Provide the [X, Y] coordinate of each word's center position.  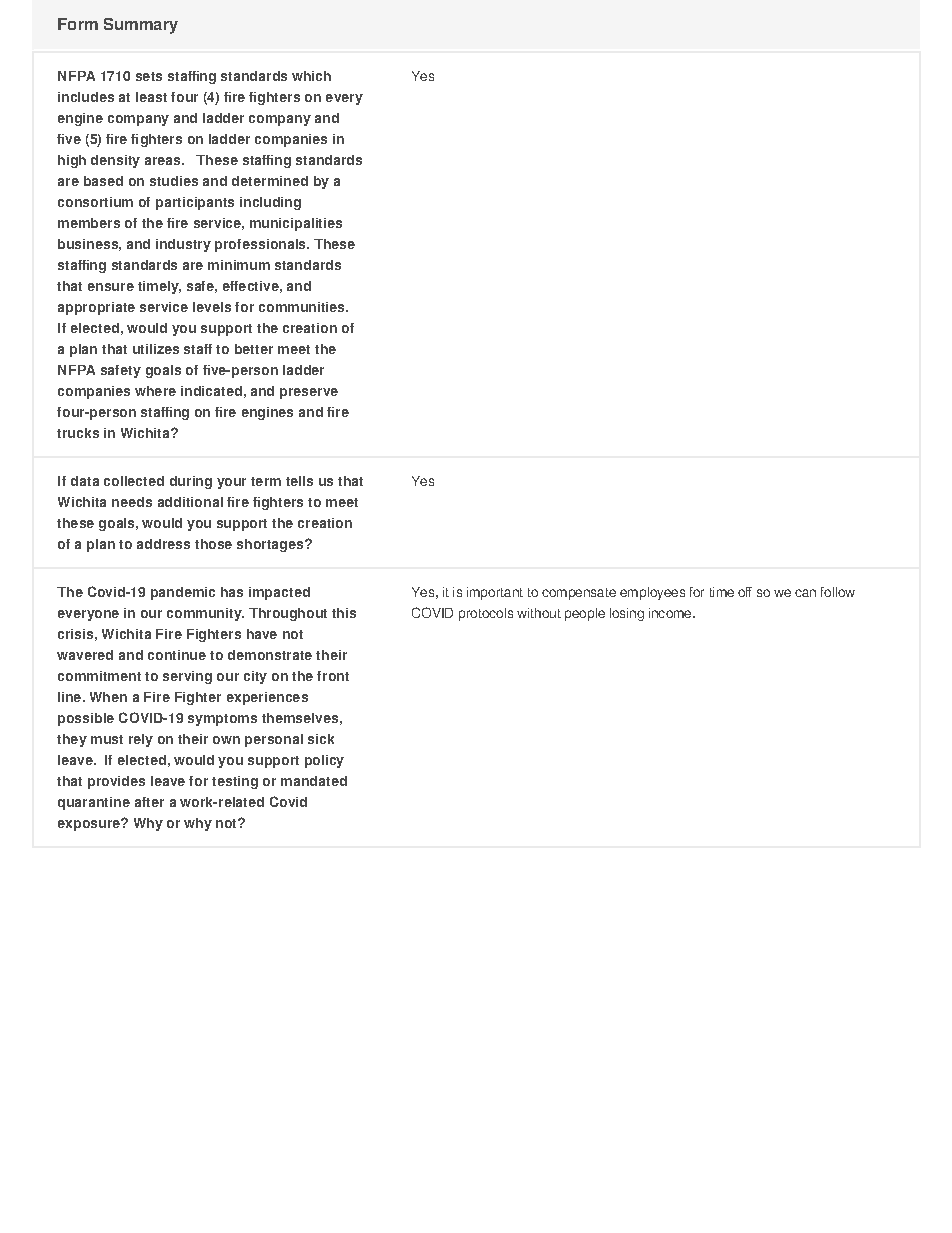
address [163, 544]
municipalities [296, 224]
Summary [141, 26]
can [805, 593]
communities [303, 307]
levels [212, 307]
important [495, 593]
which [311, 76]
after [149, 802]
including [270, 203]
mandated [314, 781]
